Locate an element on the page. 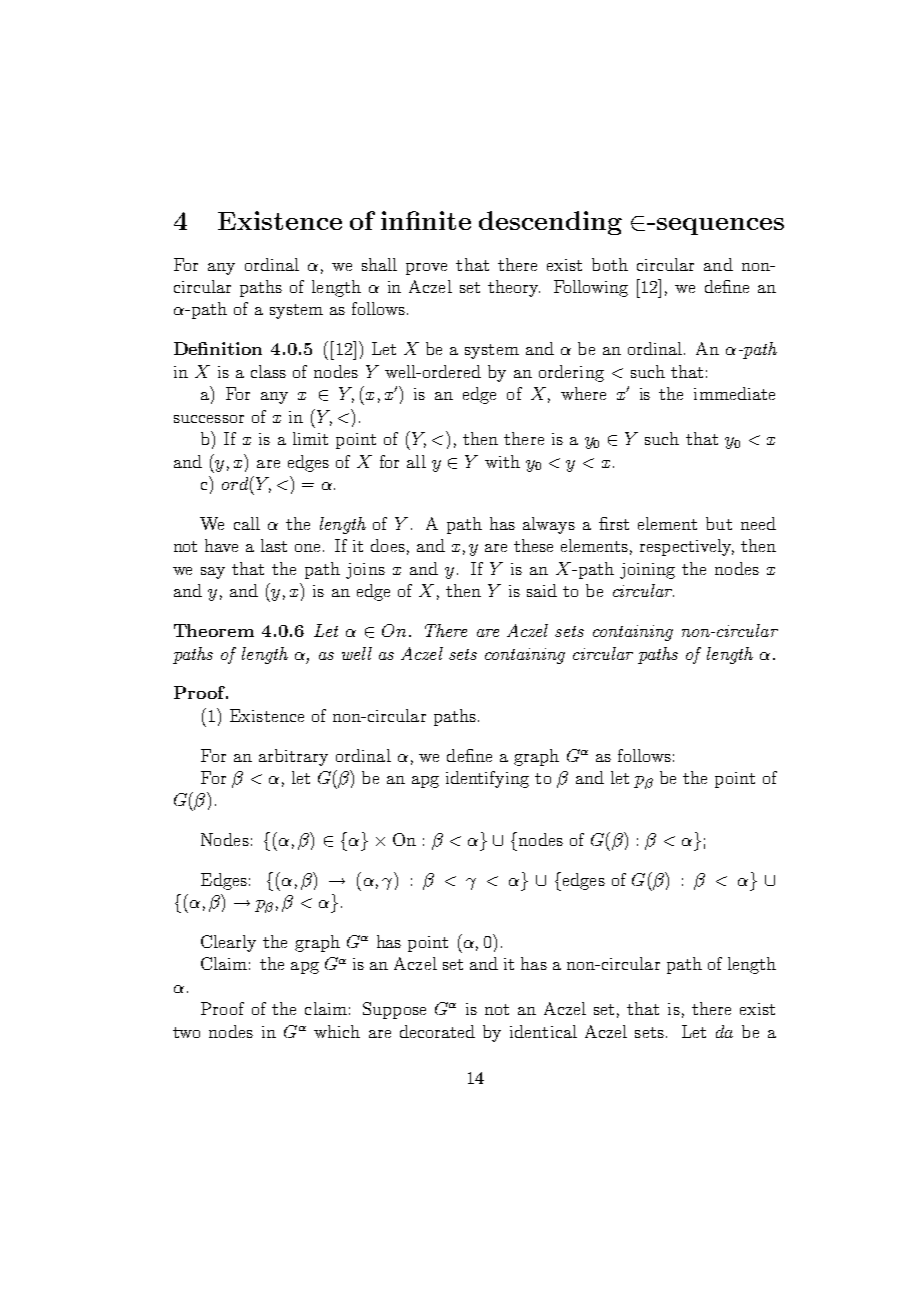  sequences is located at coordinates (720, 226).
